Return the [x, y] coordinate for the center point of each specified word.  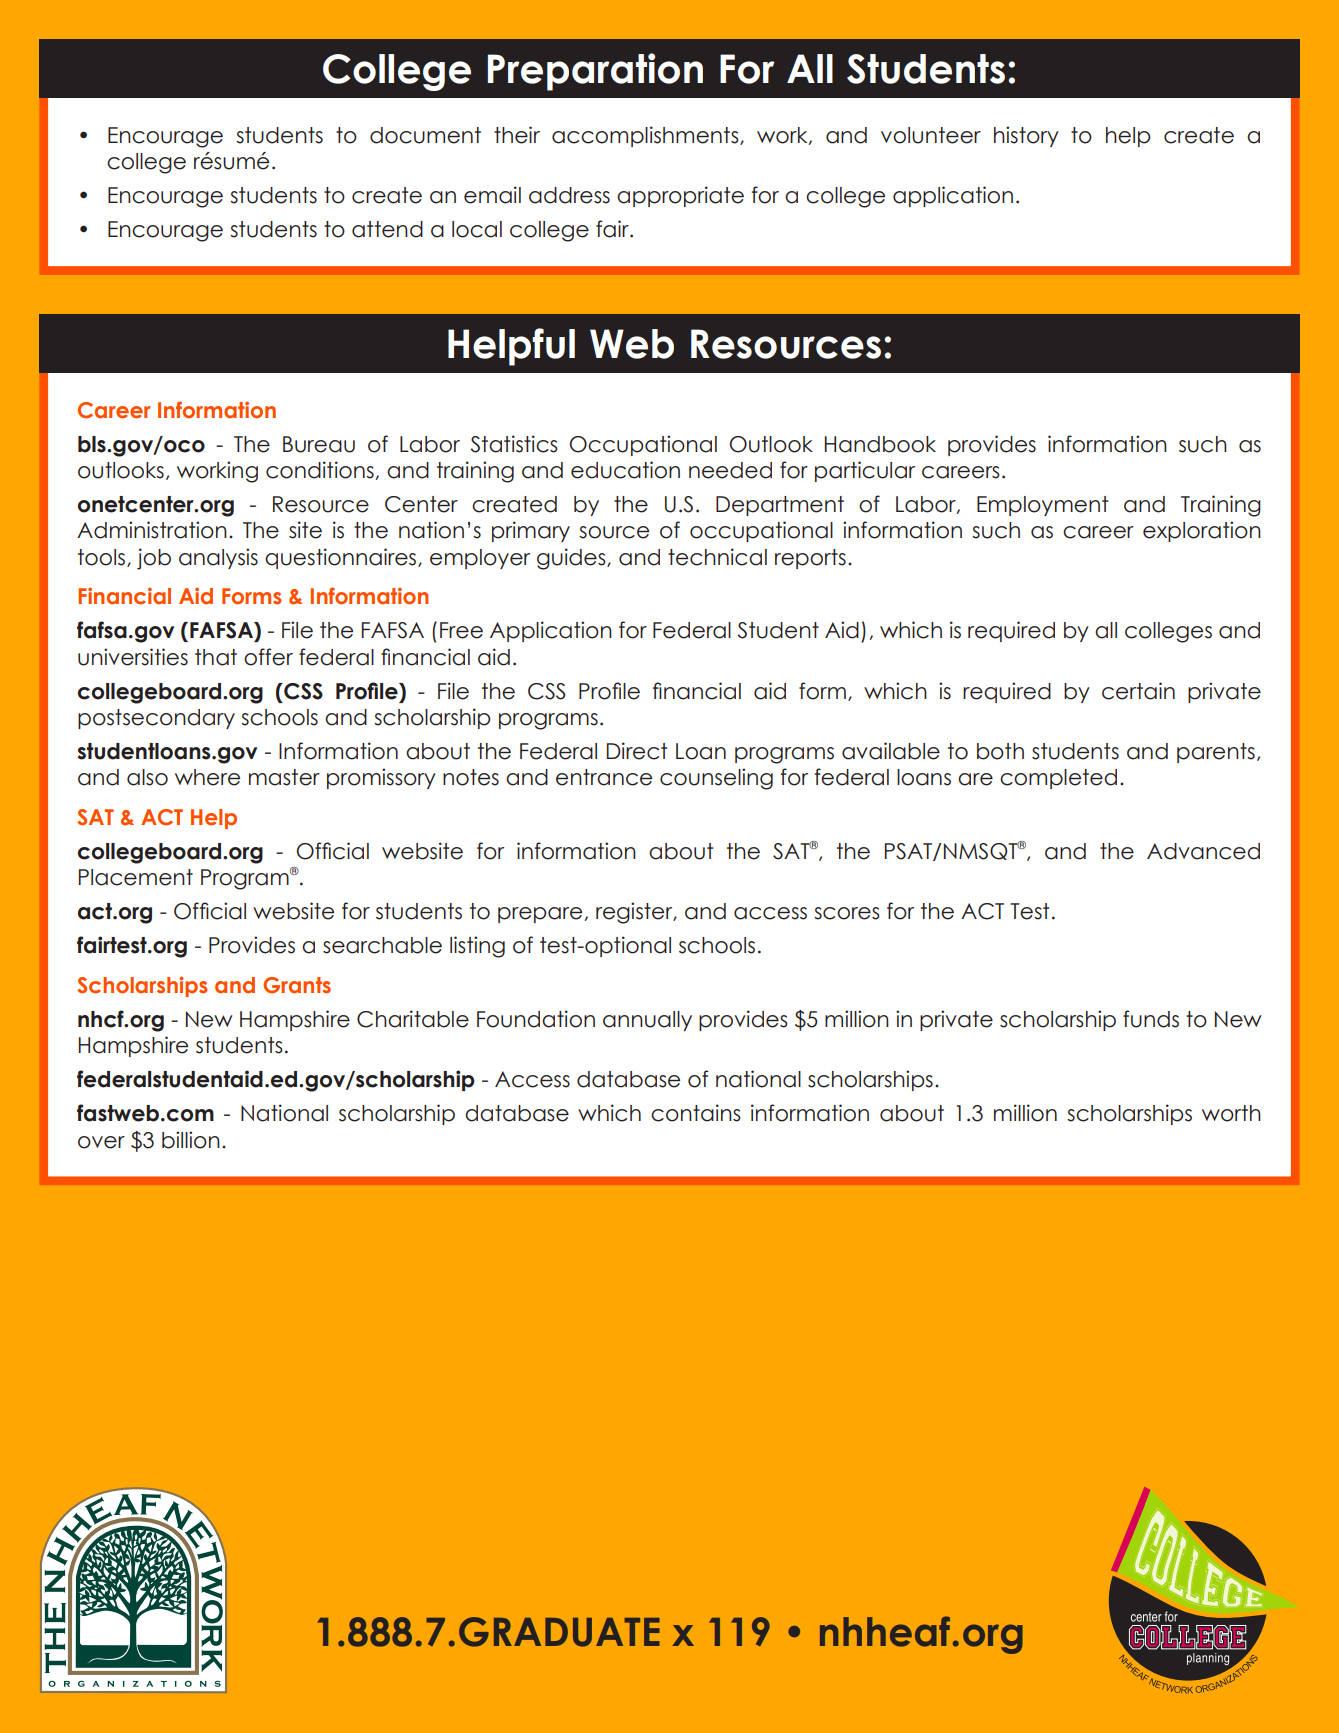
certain [1138, 691]
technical [717, 557]
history [1026, 136]
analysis [218, 558]
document [425, 135]
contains [696, 1113]
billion [191, 1140]
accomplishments [646, 136]
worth [1231, 1113]
